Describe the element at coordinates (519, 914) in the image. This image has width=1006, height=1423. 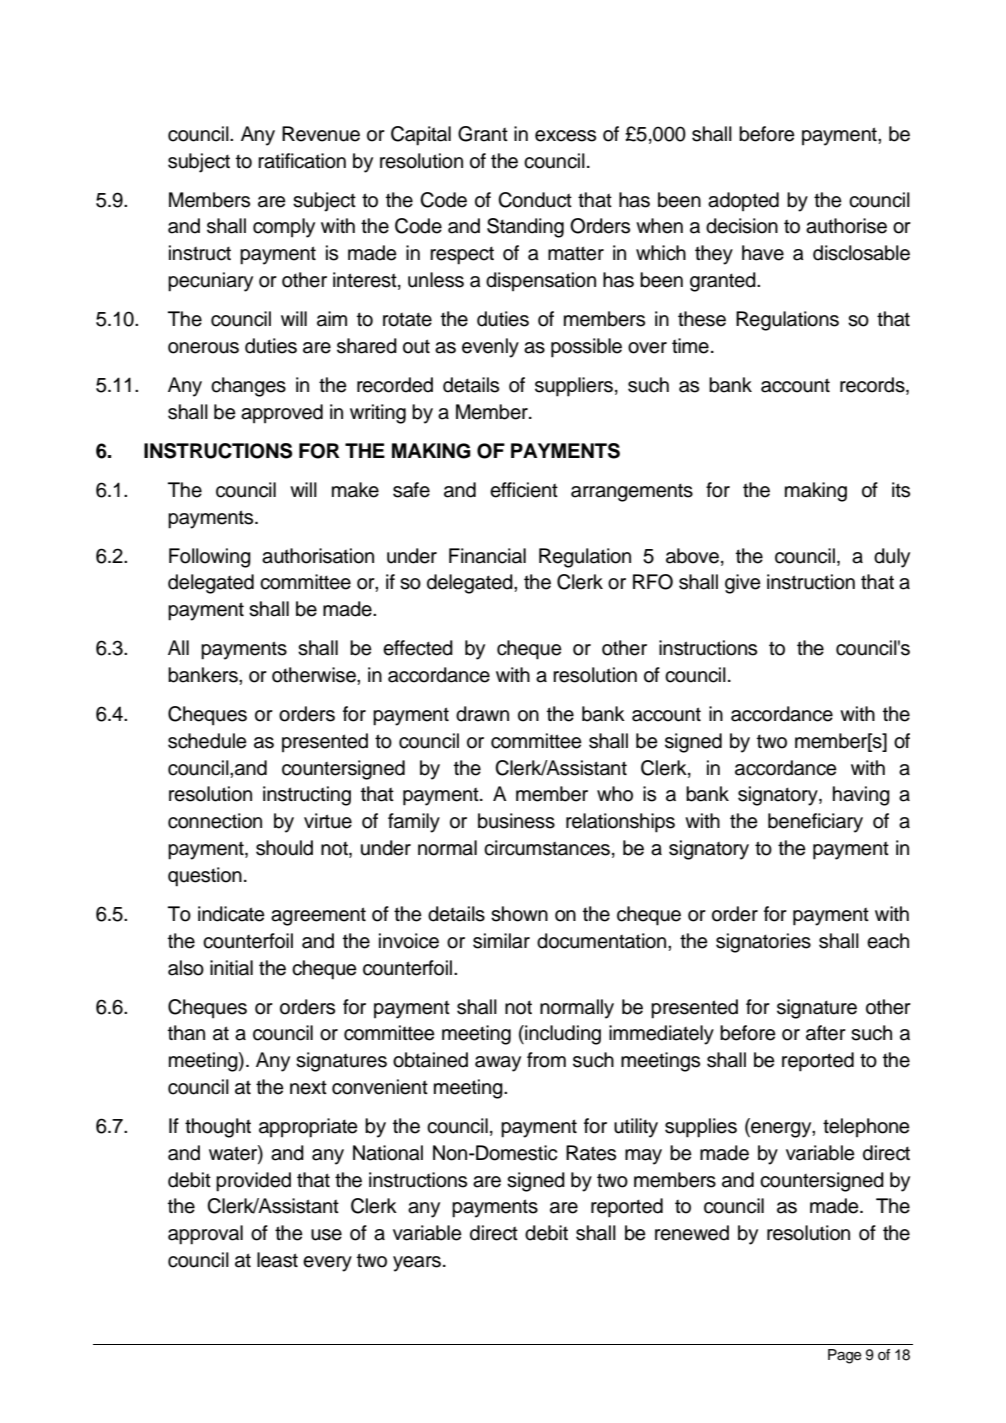
I see `shown` at that location.
